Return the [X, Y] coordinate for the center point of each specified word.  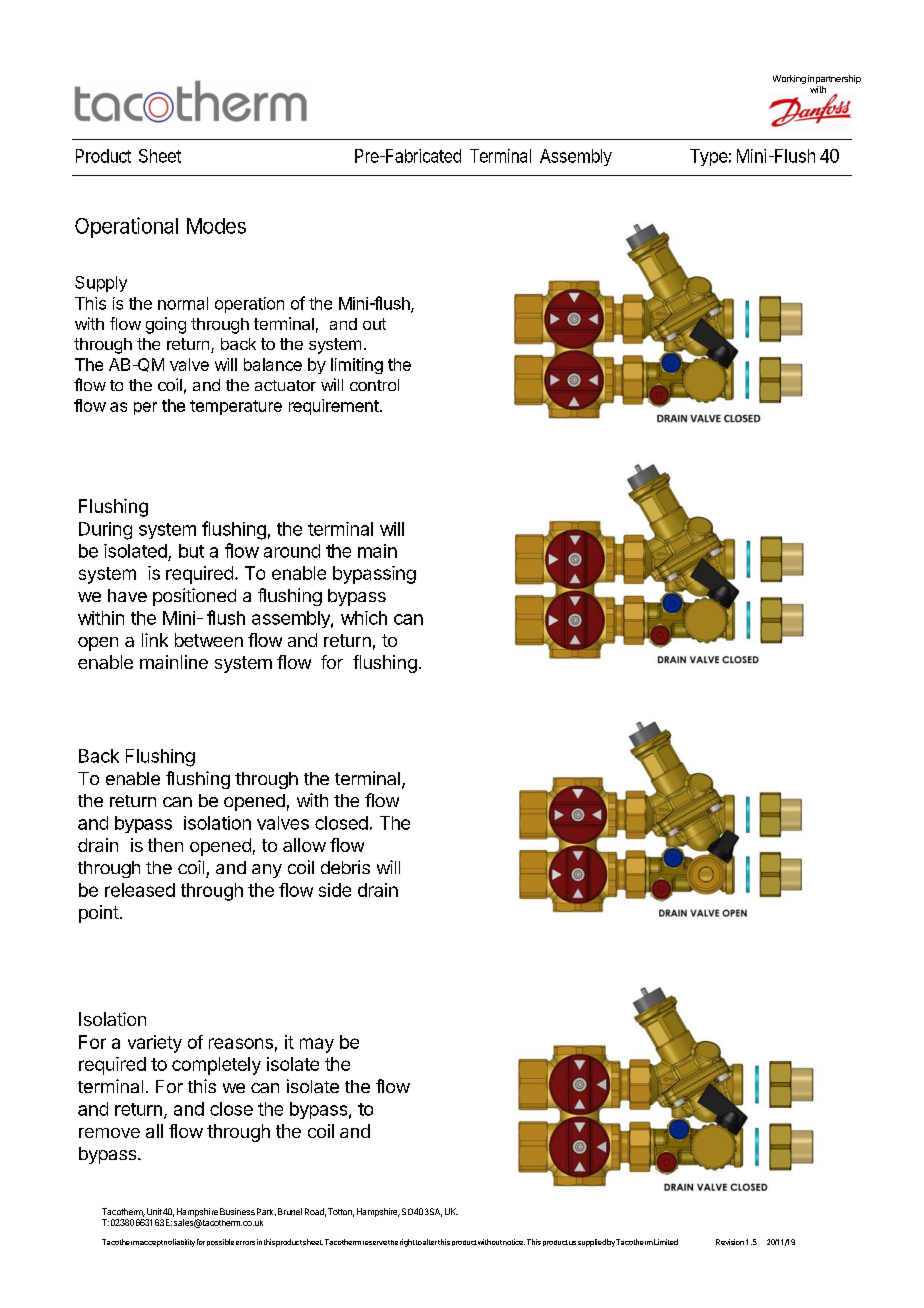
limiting [357, 366]
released [140, 890]
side [335, 890]
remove [109, 1133]
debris [345, 867]
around [292, 551]
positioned [194, 597]
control [374, 385]
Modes [216, 226]
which [364, 618]
